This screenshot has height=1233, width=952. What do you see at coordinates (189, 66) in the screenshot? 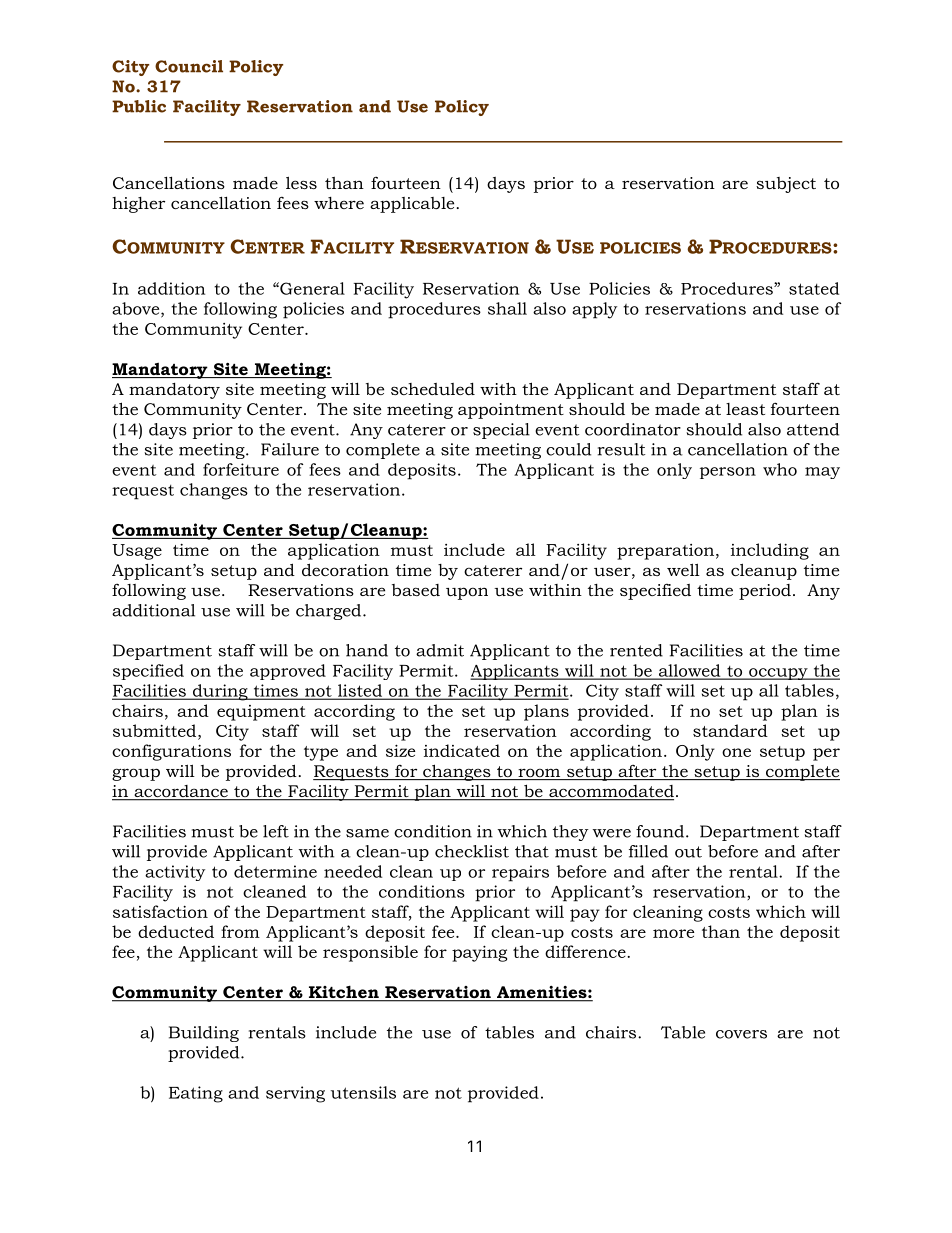
I see `Council` at bounding box center [189, 66].
